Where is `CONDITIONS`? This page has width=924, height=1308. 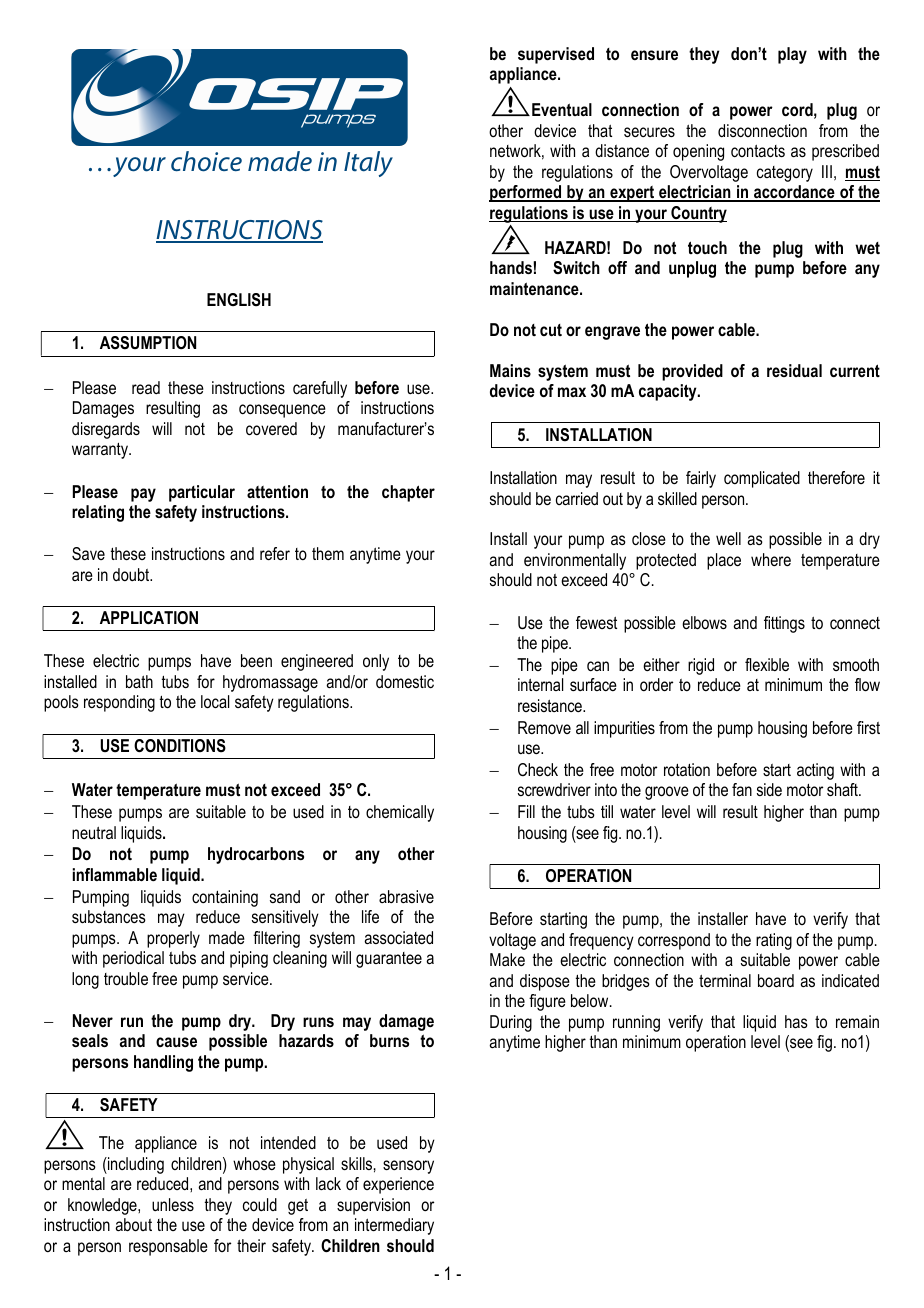 CONDITIONS is located at coordinates (180, 746).
